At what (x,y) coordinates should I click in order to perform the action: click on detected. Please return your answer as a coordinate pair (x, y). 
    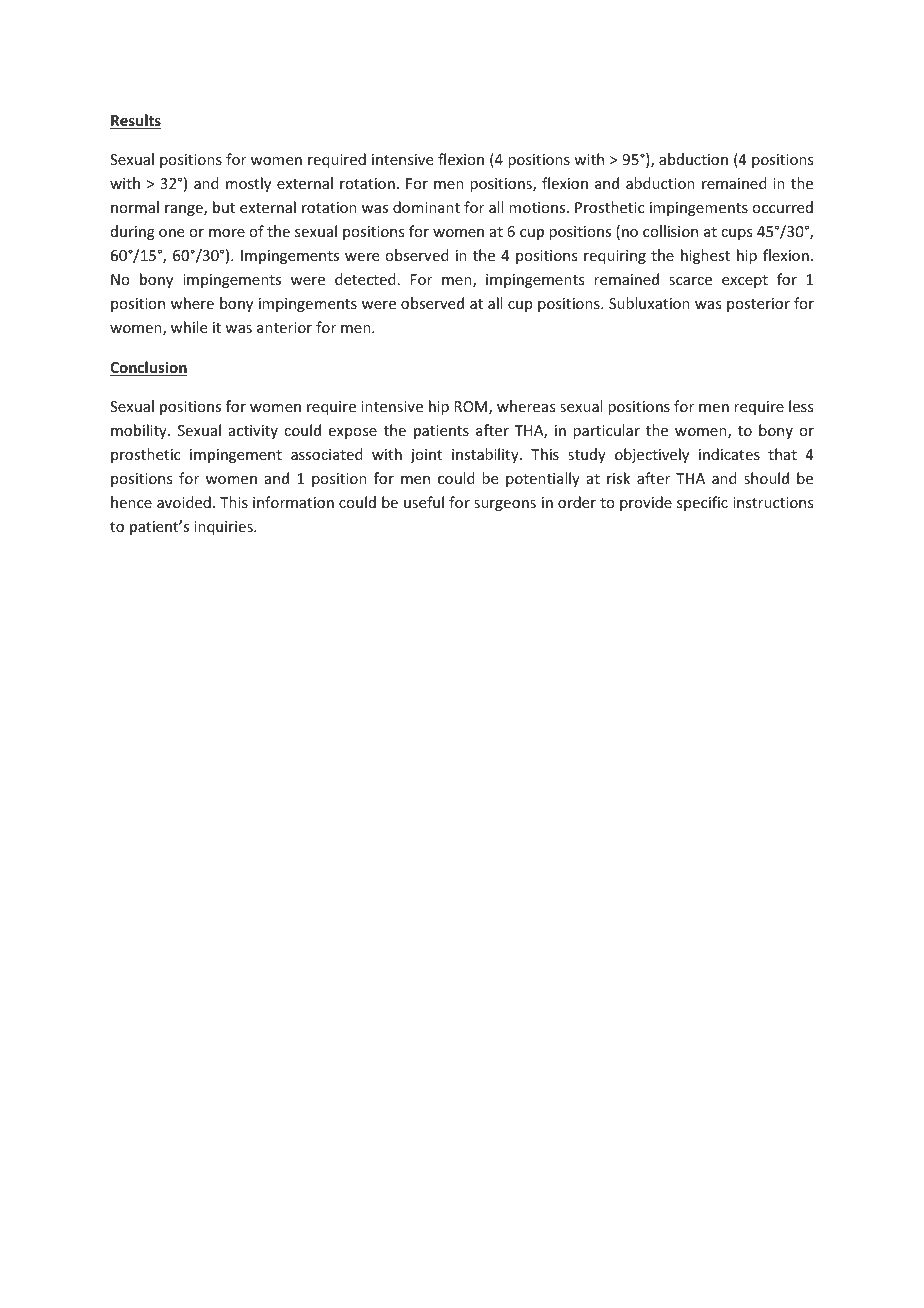
    Looking at the image, I should click on (365, 279).
